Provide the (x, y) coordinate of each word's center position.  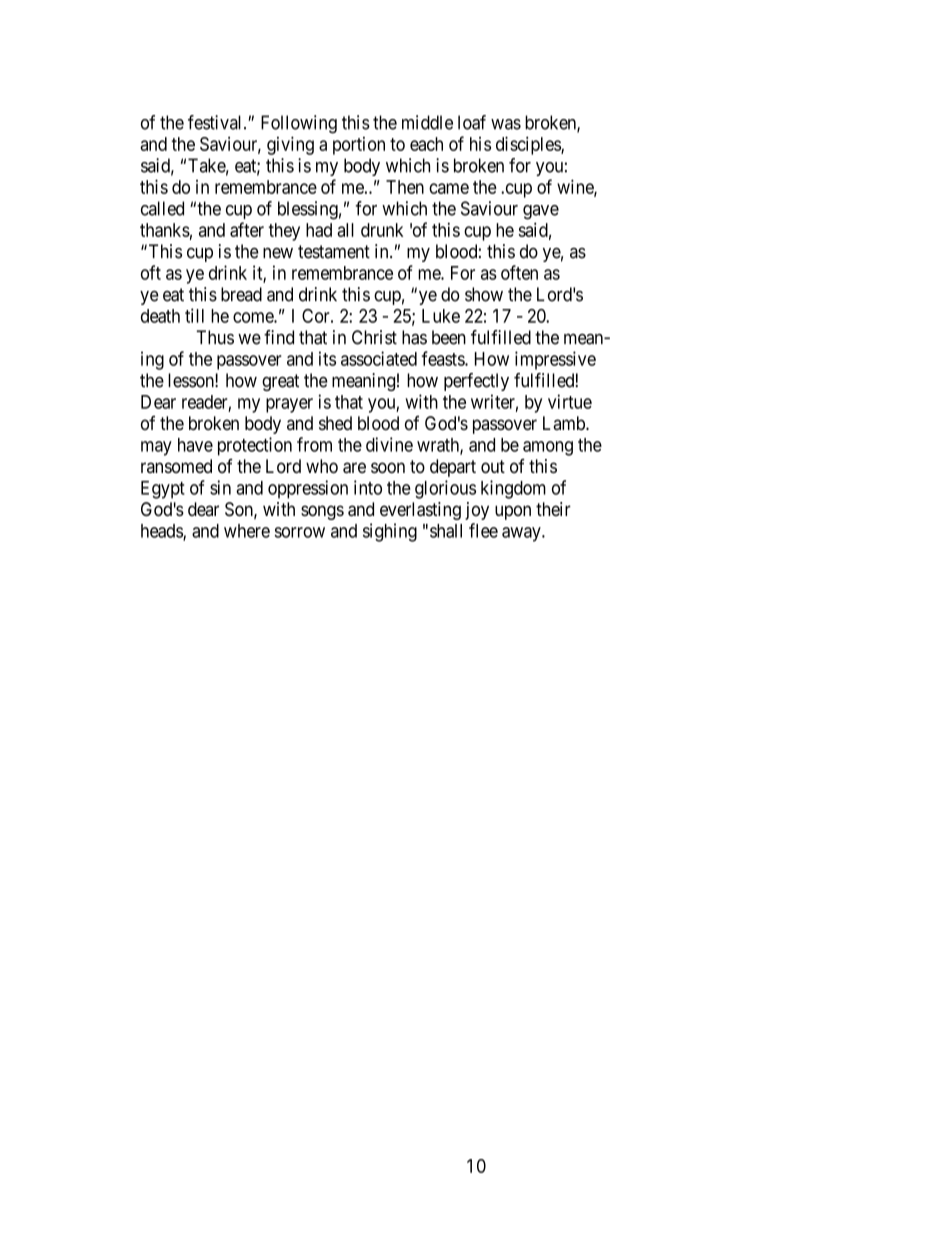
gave (541, 212)
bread (241, 294)
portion (359, 146)
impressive (555, 360)
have (195, 445)
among (548, 448)
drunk (382, 230)
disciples (529, 145)
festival (216, 122)
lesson (192, 380)
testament (334, 252)
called (162, 208)
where (247, 531)
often (519, 272)
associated (379, 358)
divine (389, 444)
